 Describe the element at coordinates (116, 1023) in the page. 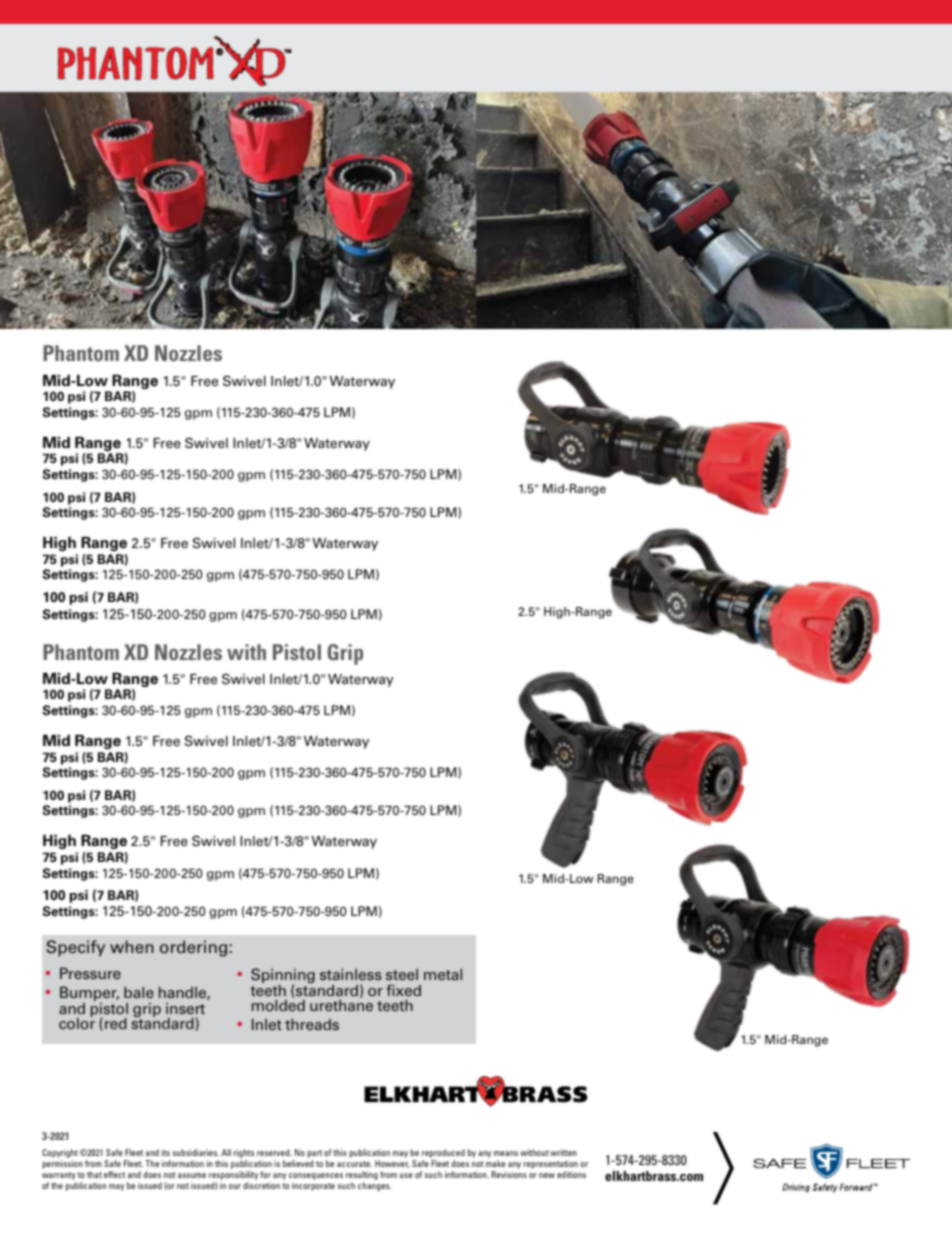

I see `red` at that location.
